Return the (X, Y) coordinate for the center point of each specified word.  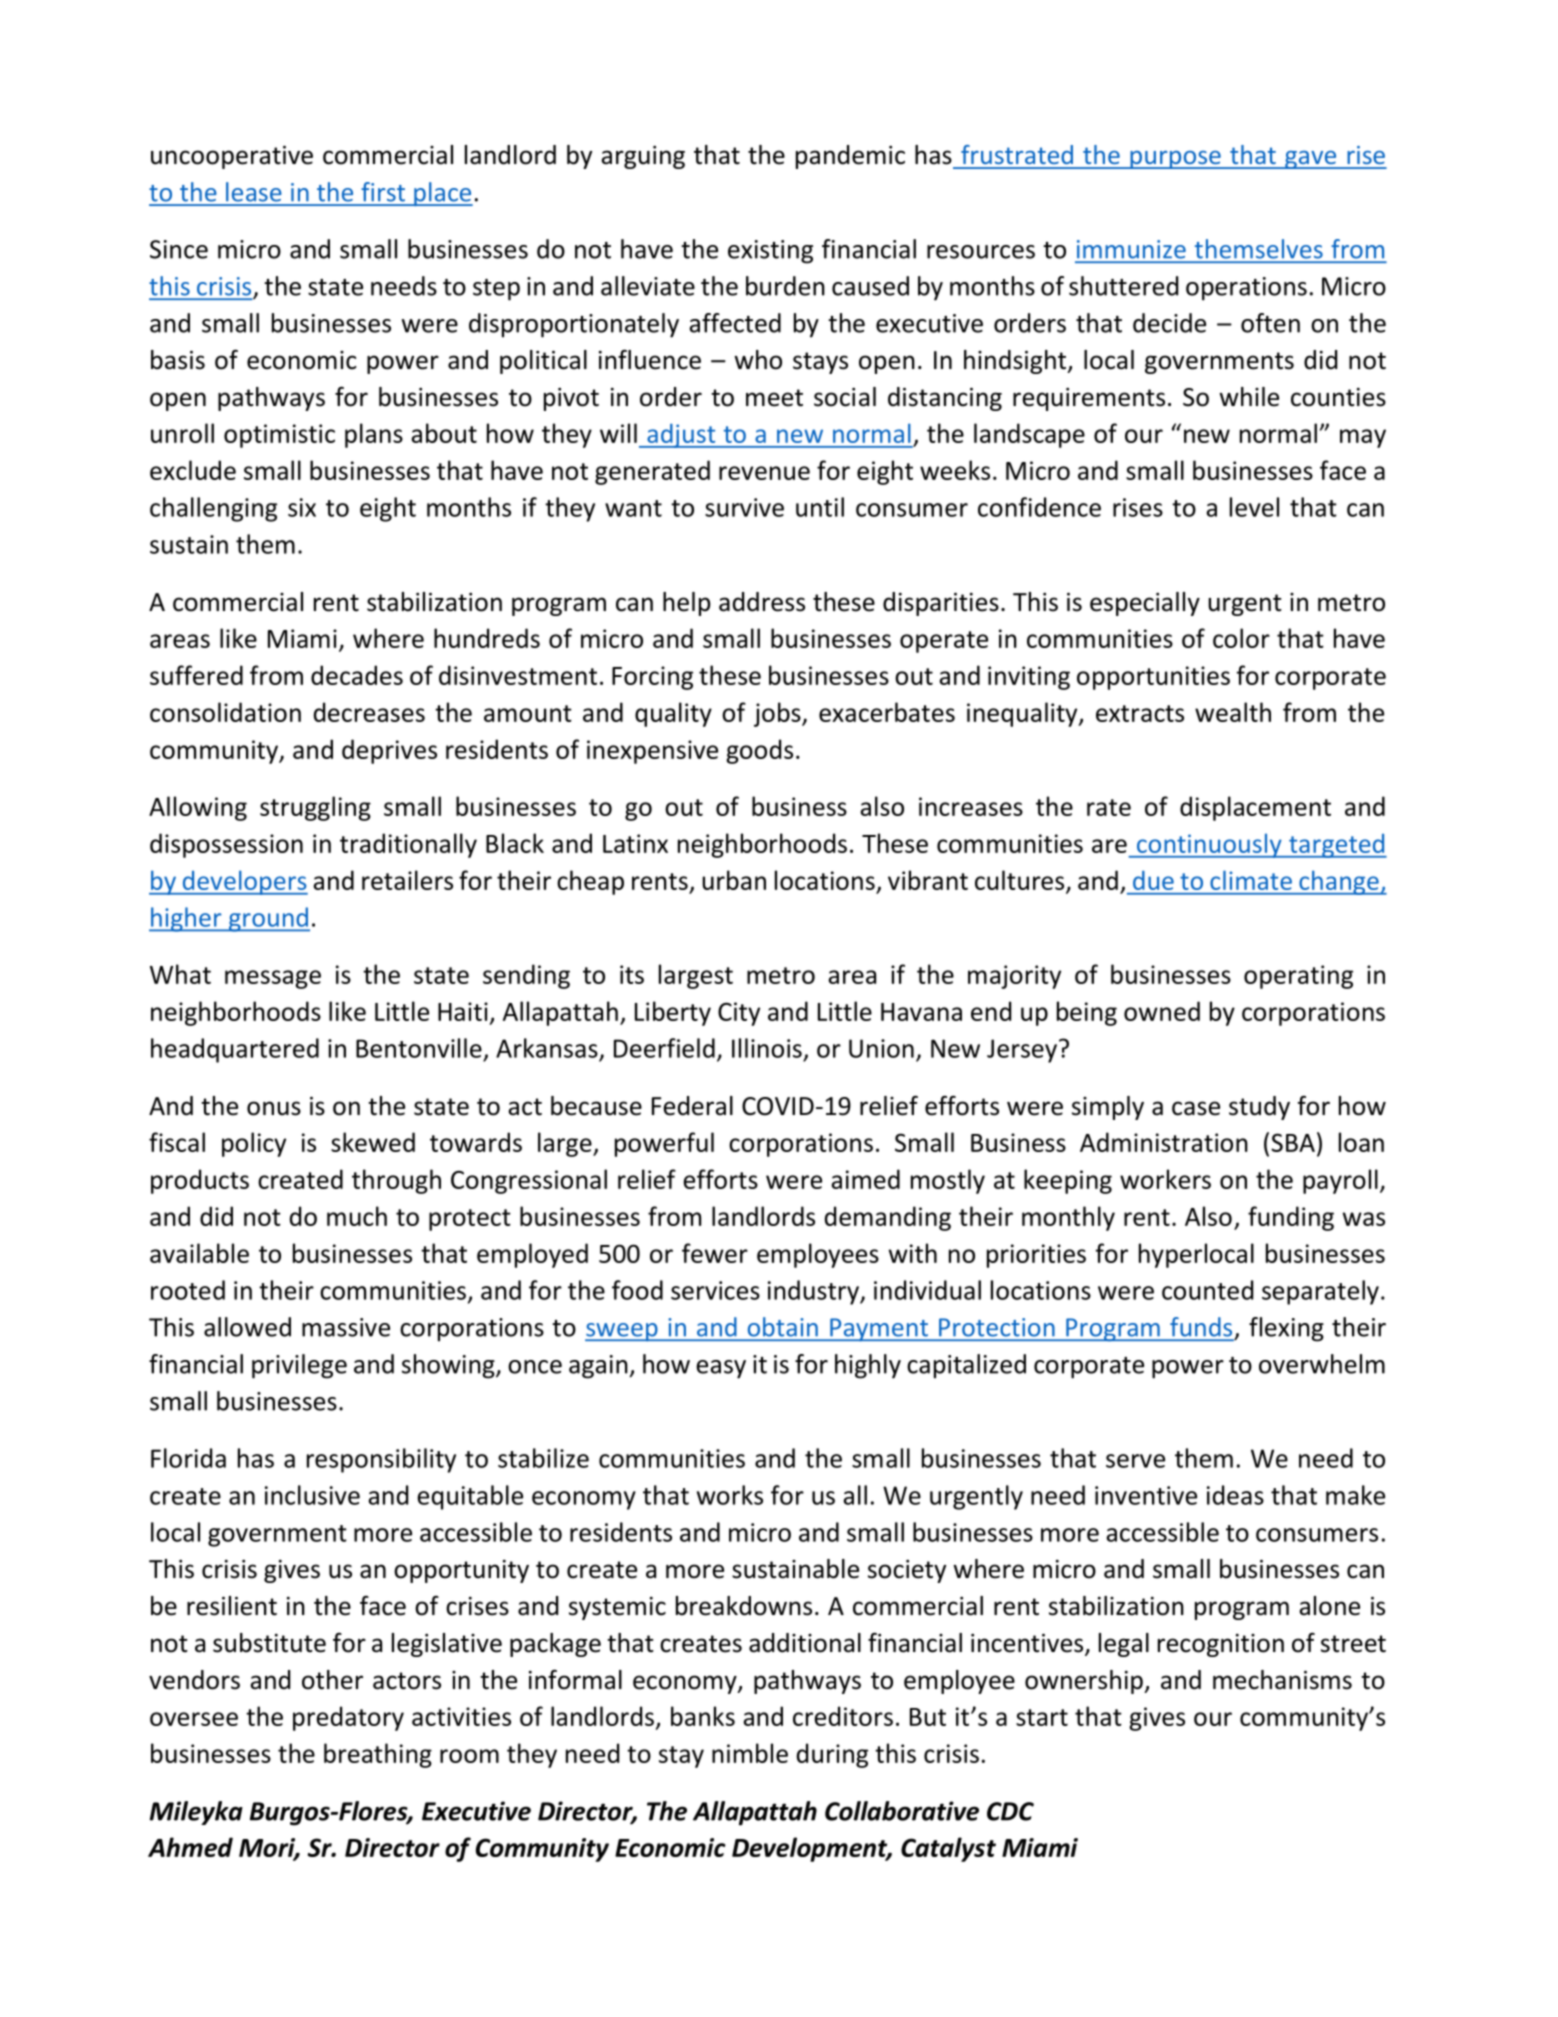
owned (1162, 1011)
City (739, 1014)
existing (770, 252)
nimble (750, 1753)
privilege (299, 1366)
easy (721, 1369)
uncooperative (232, 157)
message (273, 979)
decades (357, 675)
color (1241, 638)
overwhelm (1322, 1364)
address (762, 602)
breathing (378, 1755)
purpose (1175, 160)
